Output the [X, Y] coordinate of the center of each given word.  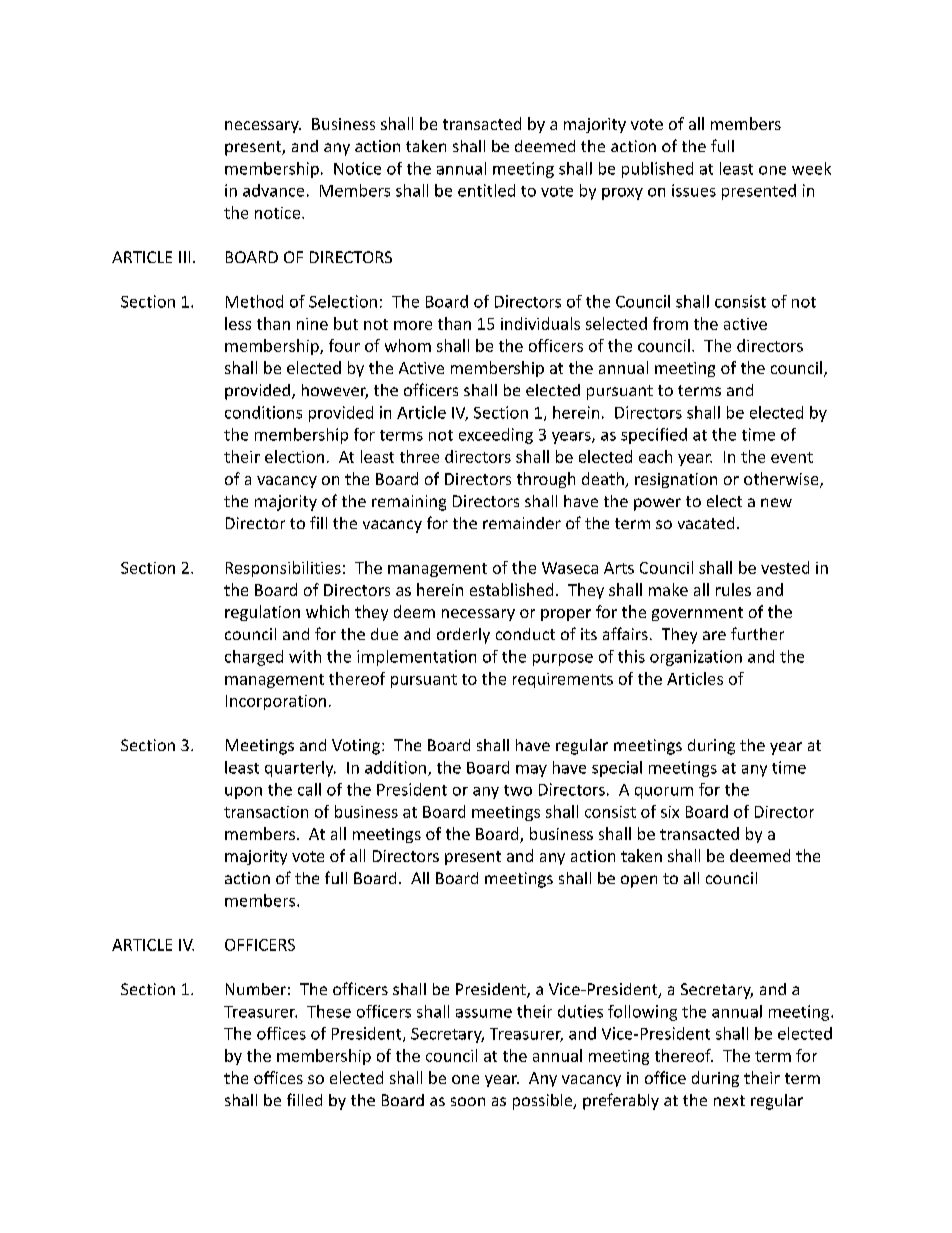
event [792, 457]
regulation [262, 613]
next [729, 1100]
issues [694, 190]
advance [273, 190]
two [518, 790]
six [670, 812]
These [329, 1011]
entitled [486, 190]
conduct [525, 634]
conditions [263, 412]
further [757, 633]
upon [243, 793]
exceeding [496, 436]
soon [468, 1101]
